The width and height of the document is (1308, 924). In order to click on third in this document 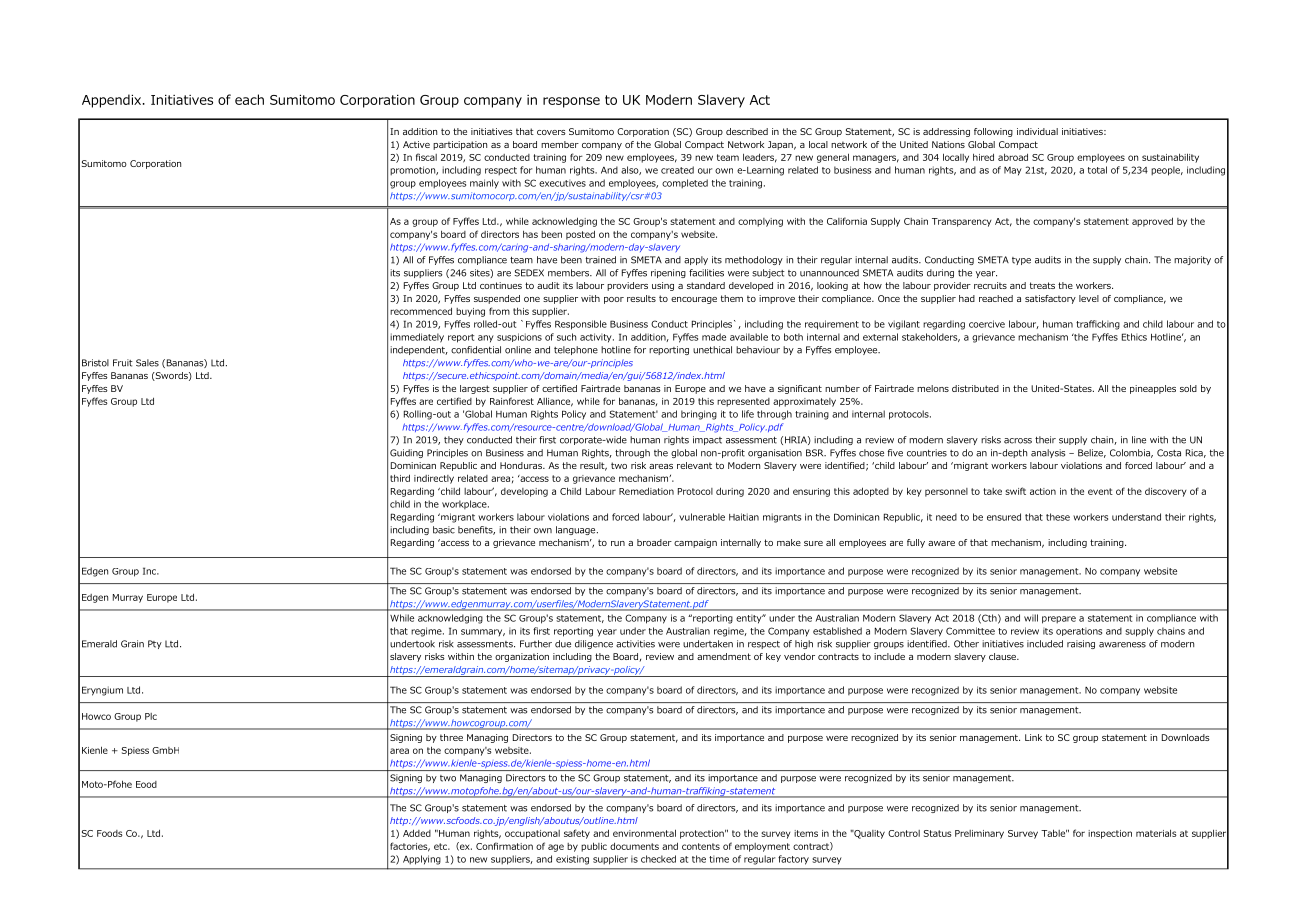, I will do `click(400, 478)`.
